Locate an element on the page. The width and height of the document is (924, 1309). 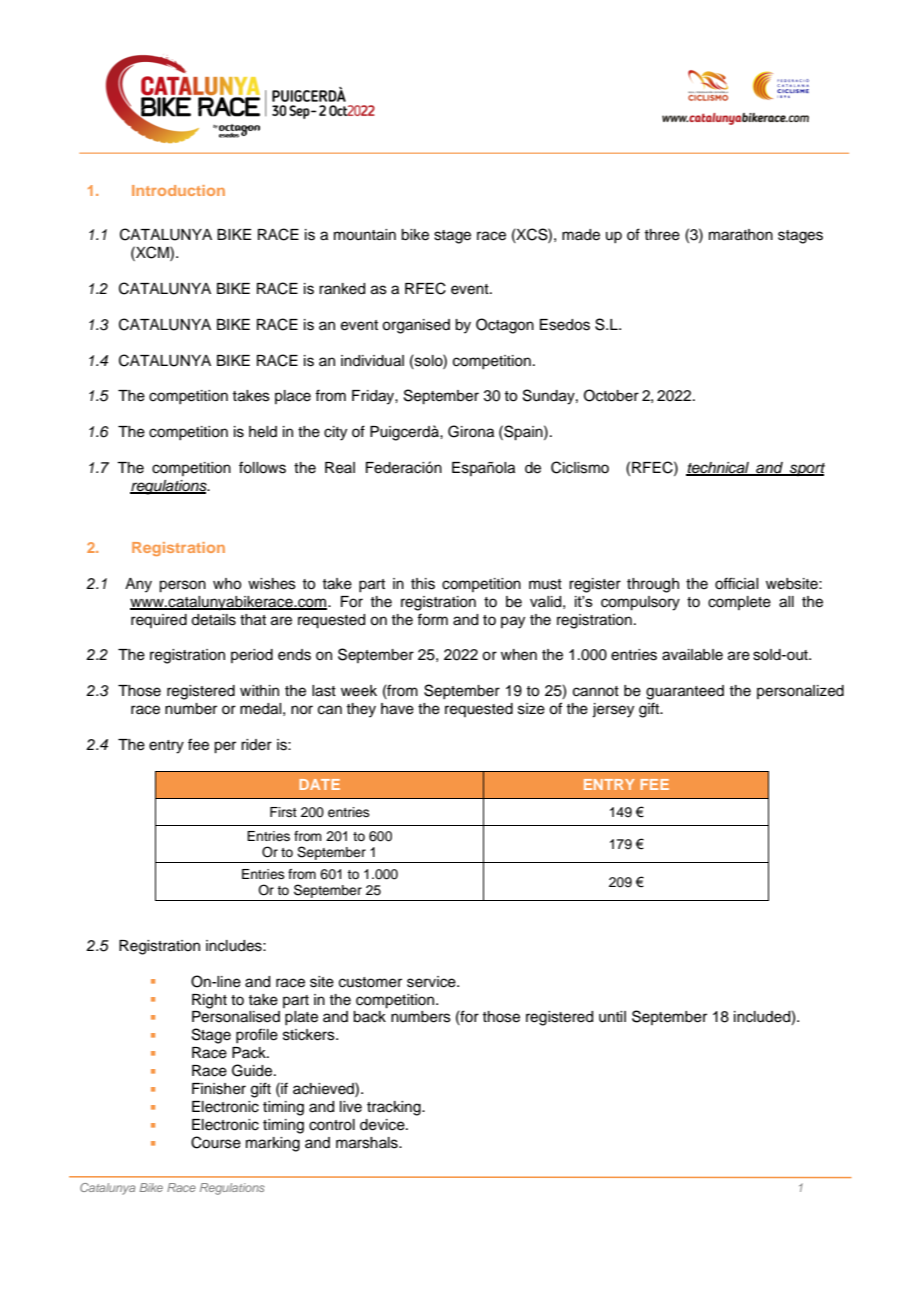
Introduction is located at coordinates (178, 190).
